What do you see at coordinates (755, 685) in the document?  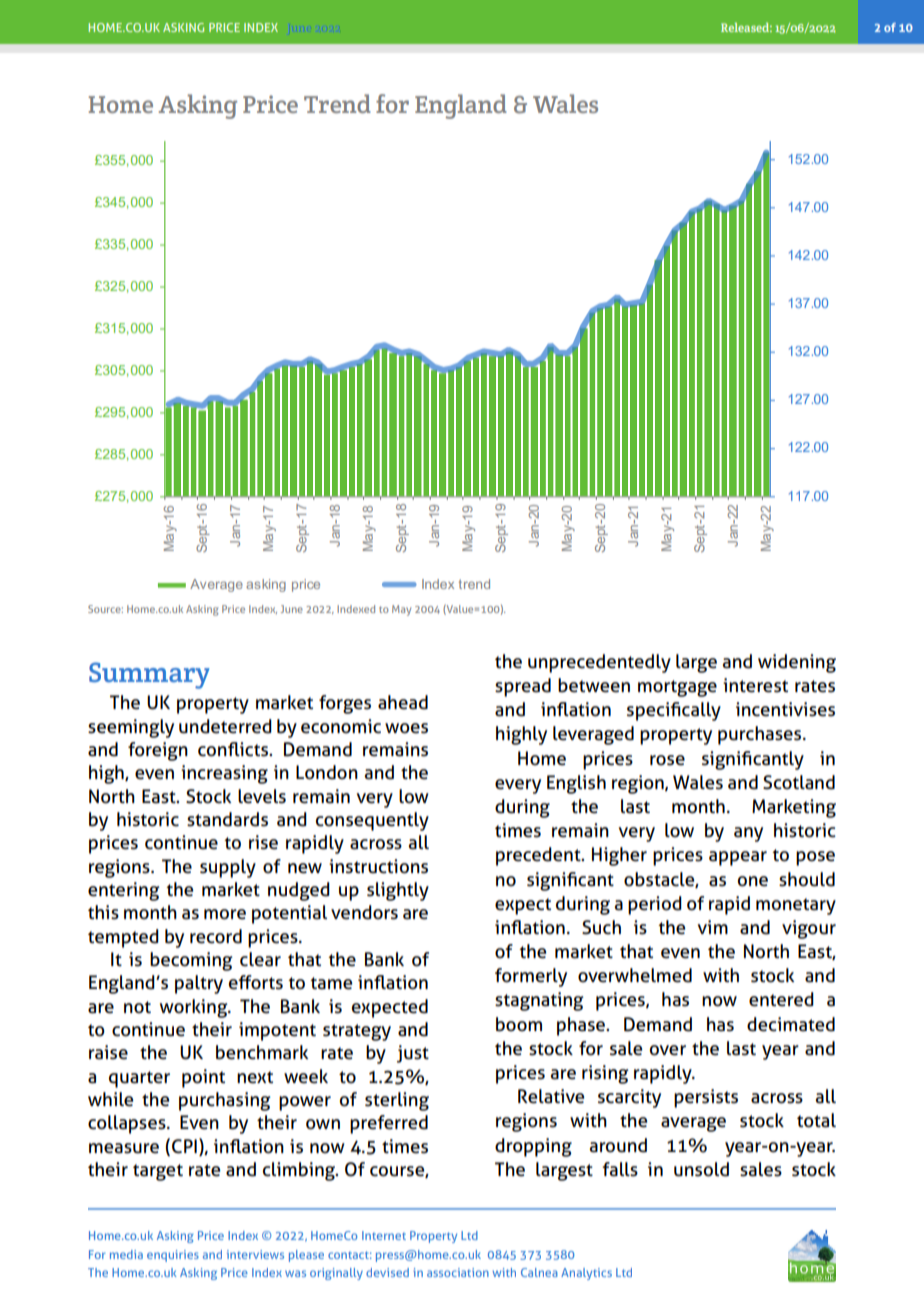 I see `interest` at bounding box center [755, 685].
